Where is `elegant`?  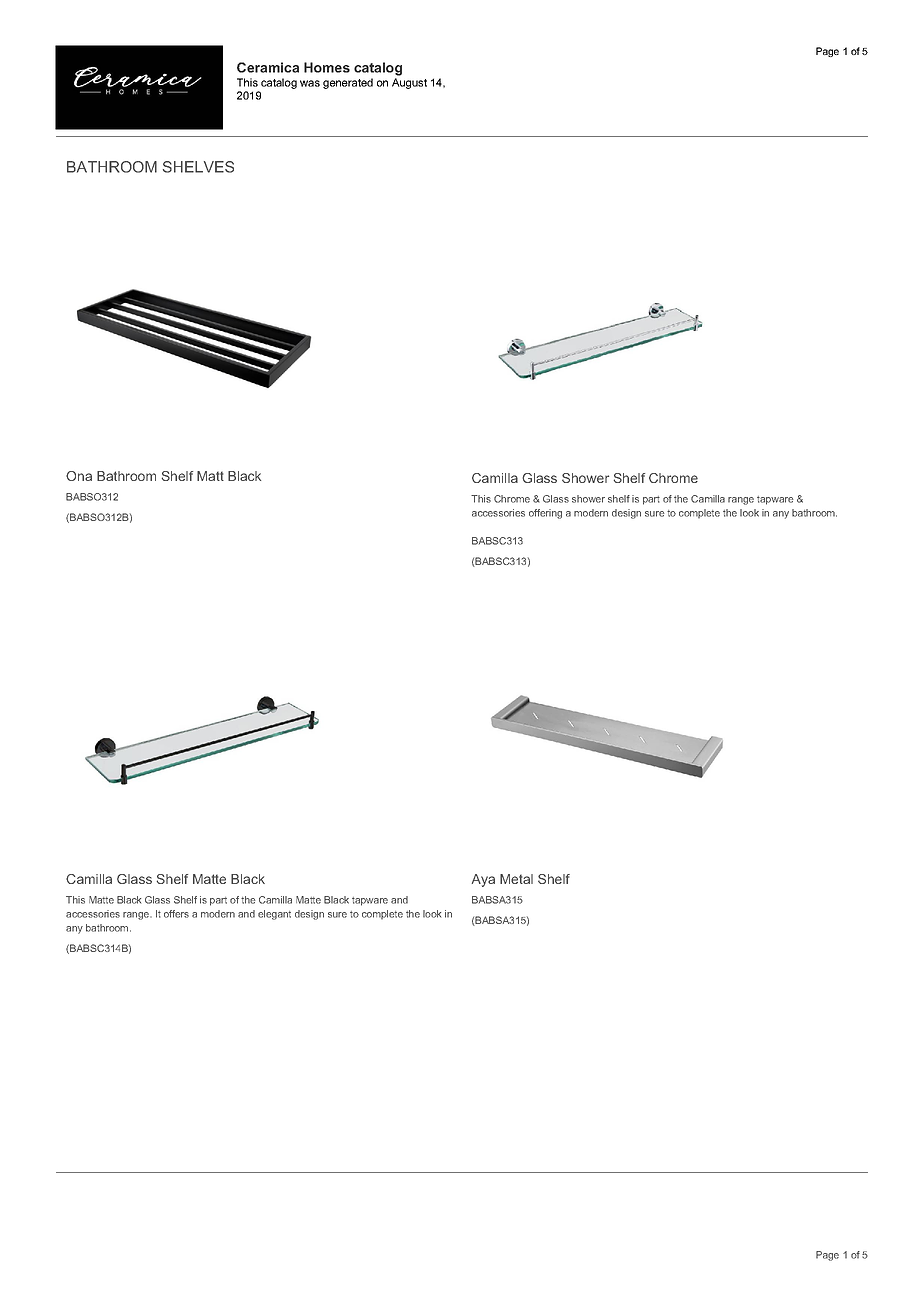 elegant is located at coordinates (274, 915).
